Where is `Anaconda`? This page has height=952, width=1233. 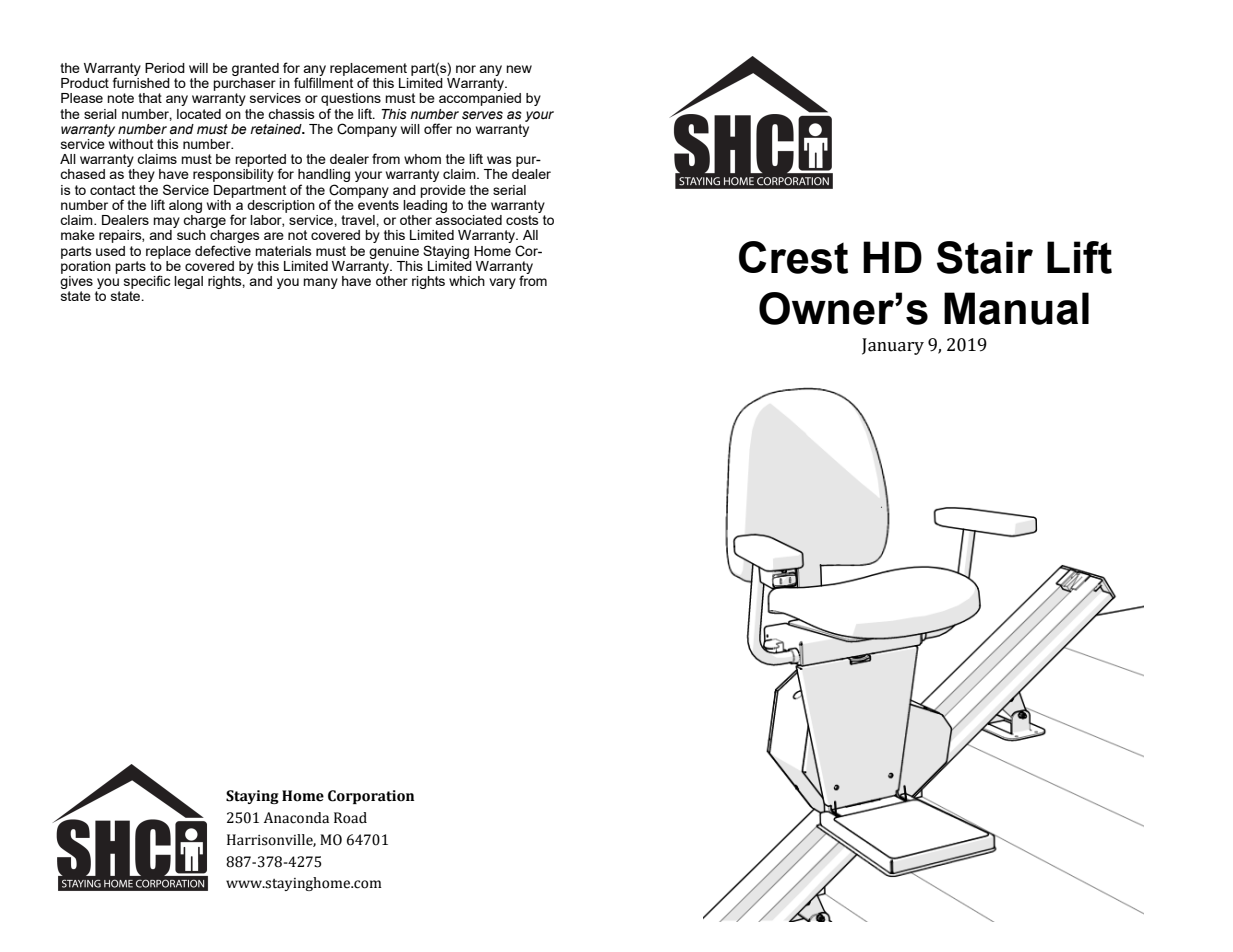
Anaconda is located at coordinates (296, 818).
